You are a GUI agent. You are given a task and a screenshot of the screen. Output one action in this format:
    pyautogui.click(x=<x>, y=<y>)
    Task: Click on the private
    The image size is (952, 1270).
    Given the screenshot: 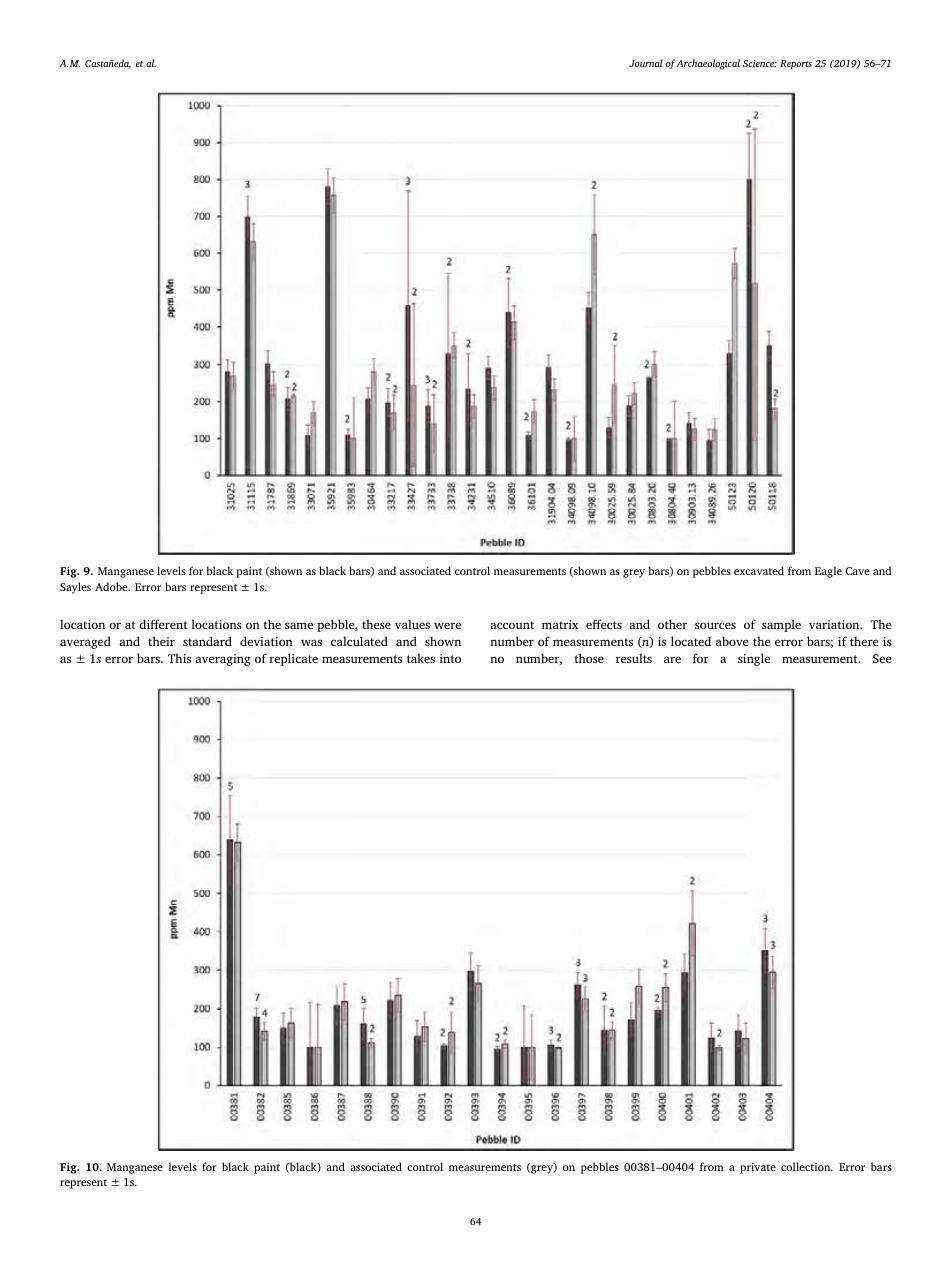 What is the action you would take?
    pyautogui.click(x=758, y=1168)
